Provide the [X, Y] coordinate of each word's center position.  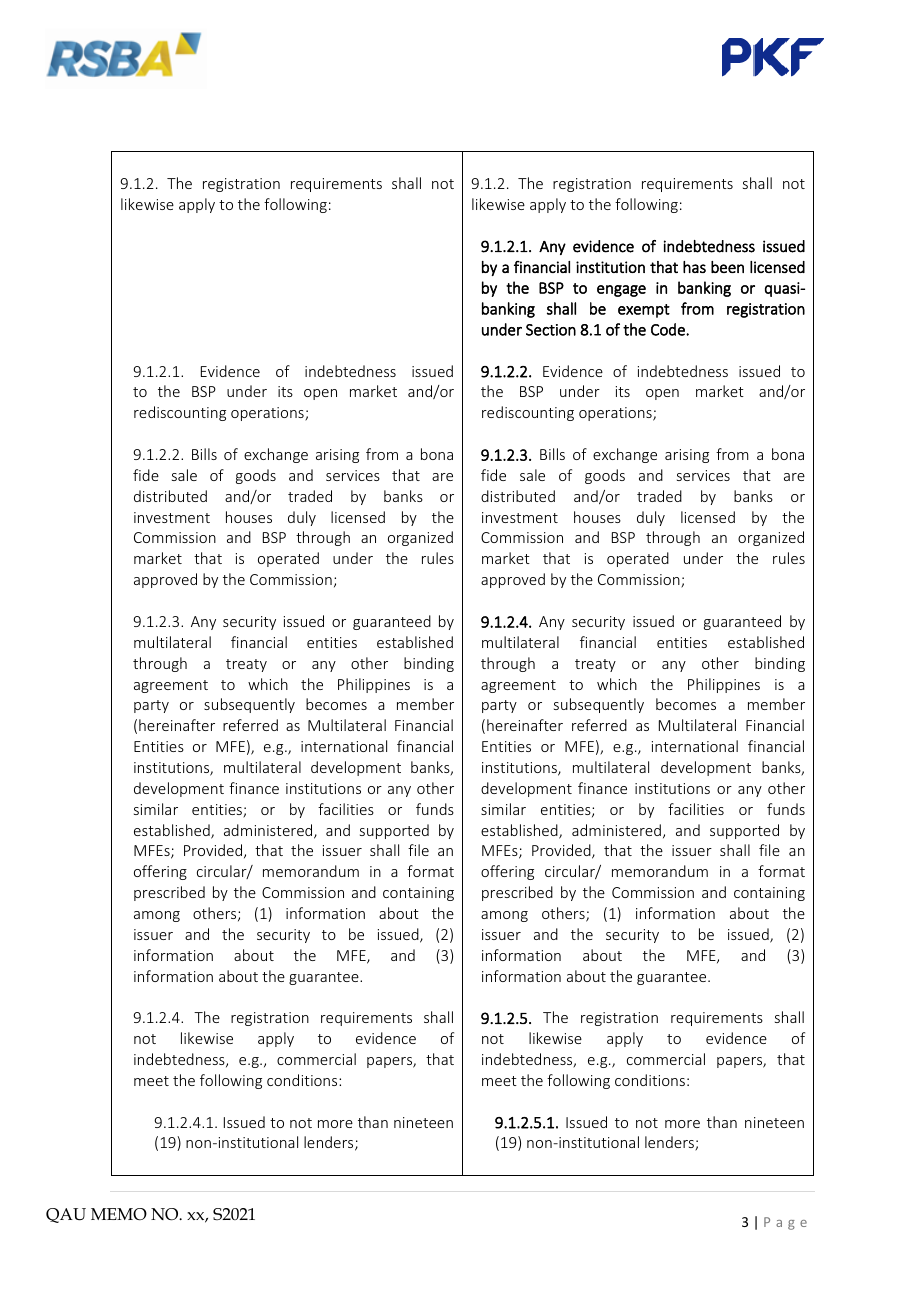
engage [621, 291]
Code [669, 329]
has [694, 267]
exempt [644, 311]
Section [551, 330]
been [727, 267]
